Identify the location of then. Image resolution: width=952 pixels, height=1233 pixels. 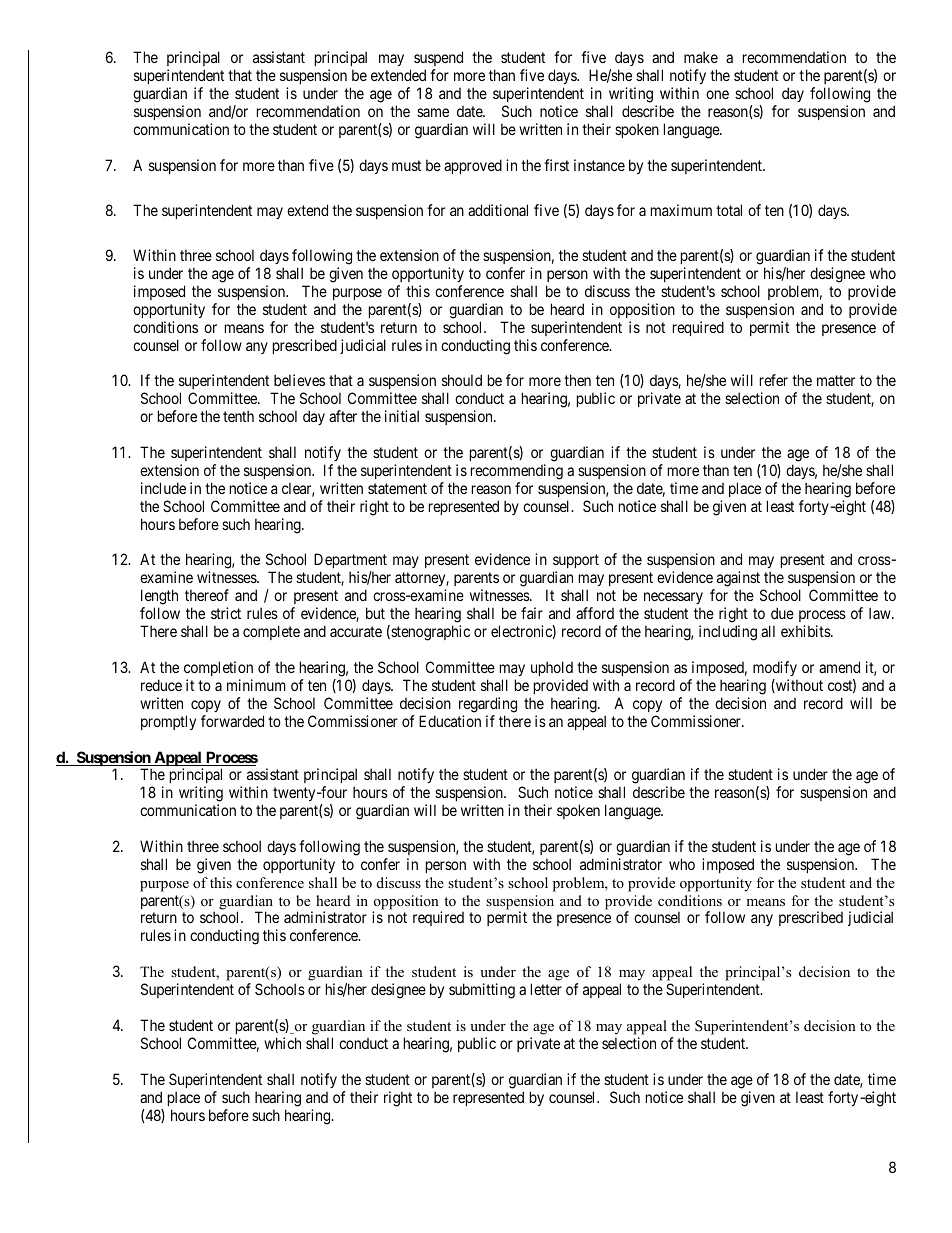
(577, 380).
